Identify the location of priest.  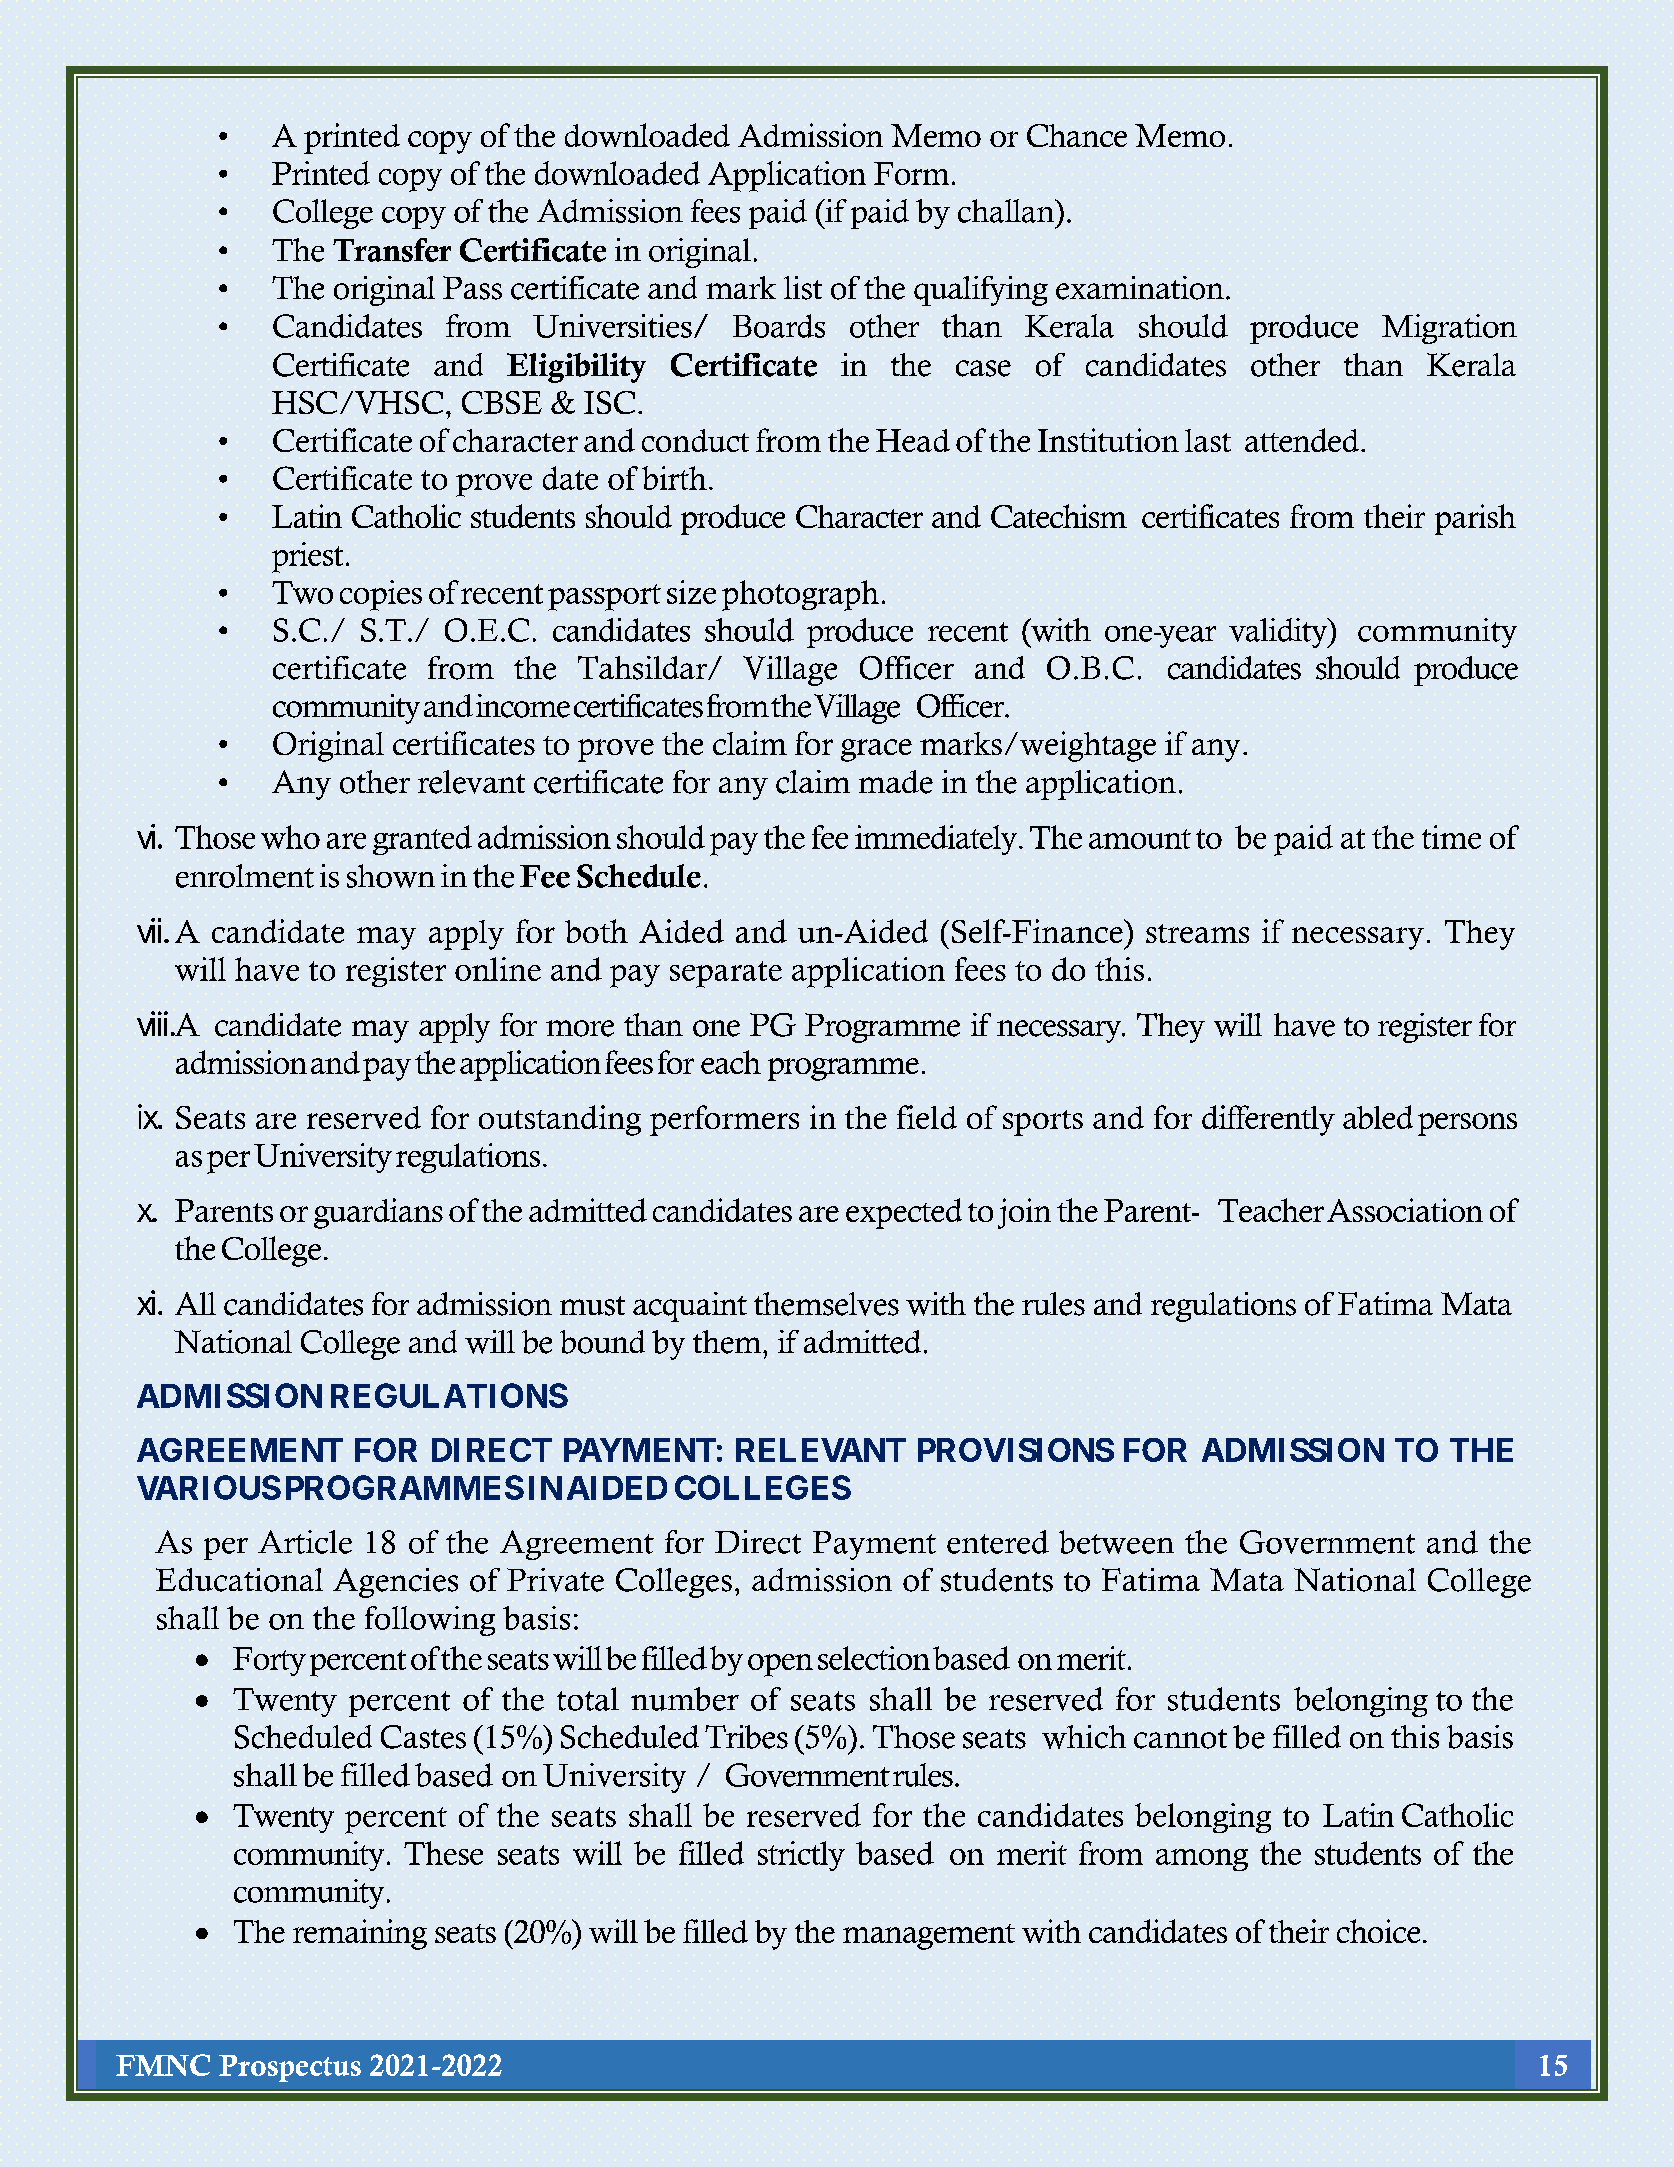
(307, 557).
